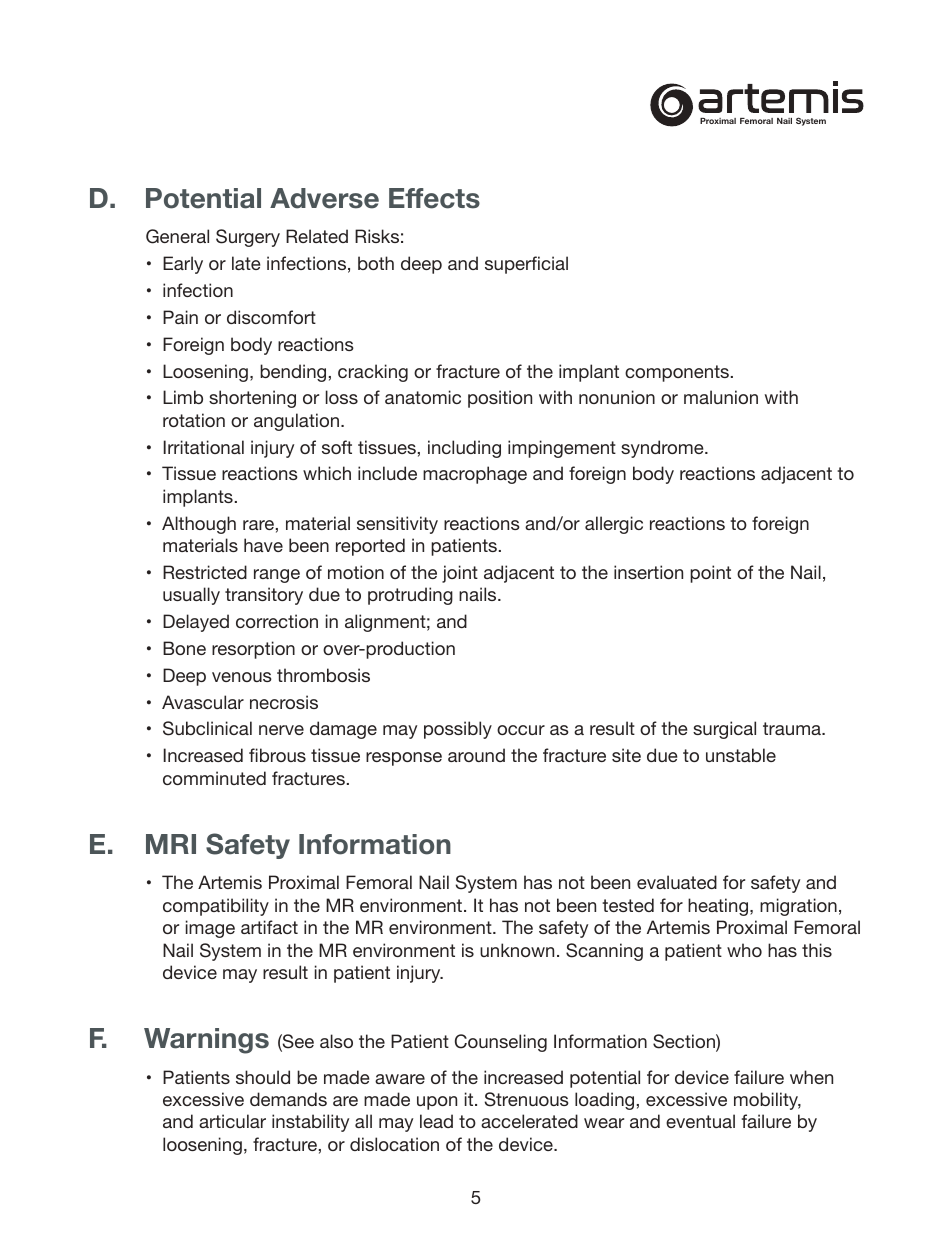 This page has height=1233, width=952. I want to click on around, so click(476, 755).
